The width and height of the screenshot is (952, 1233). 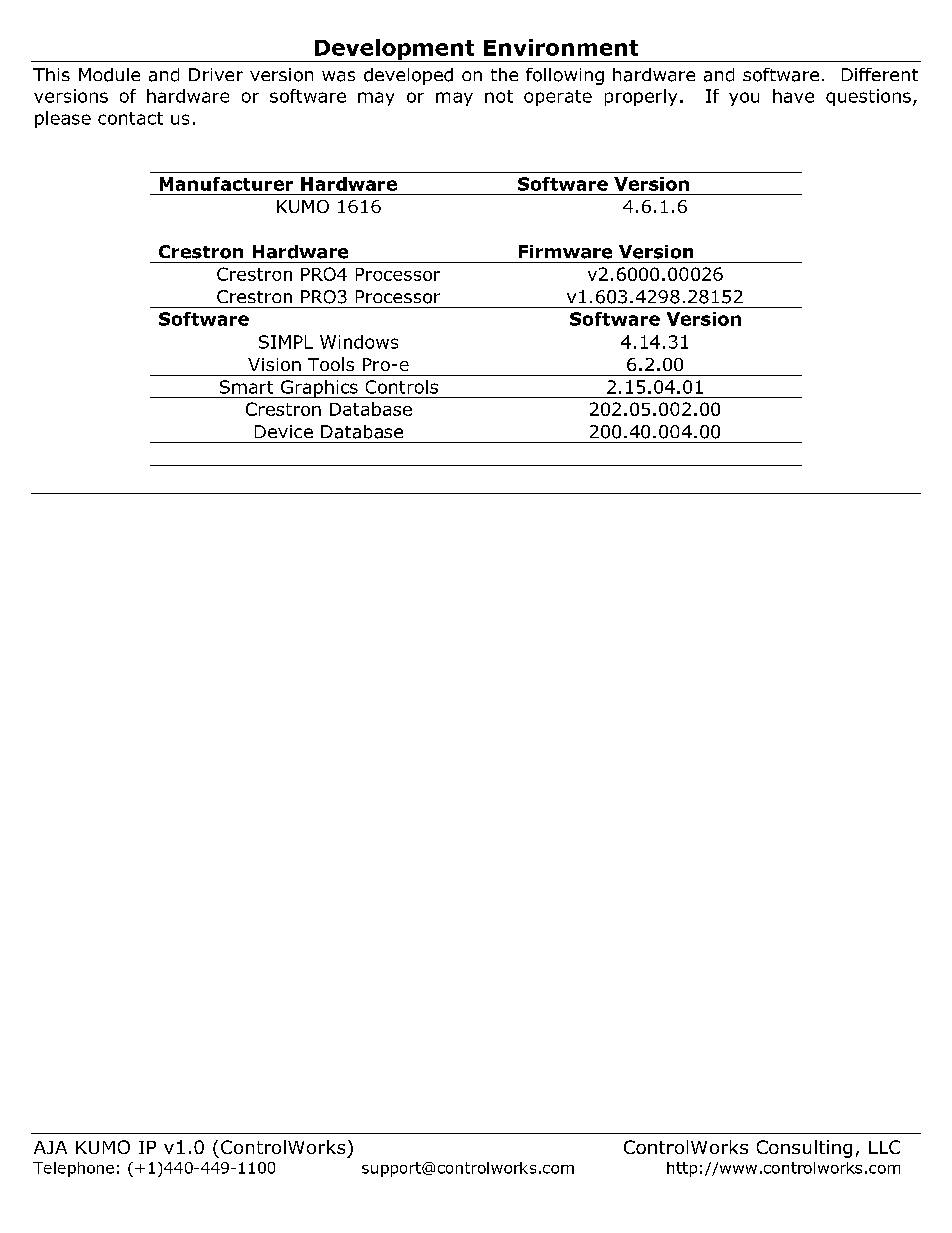 I want to click on Firmware, so click(x=565, y=252).
